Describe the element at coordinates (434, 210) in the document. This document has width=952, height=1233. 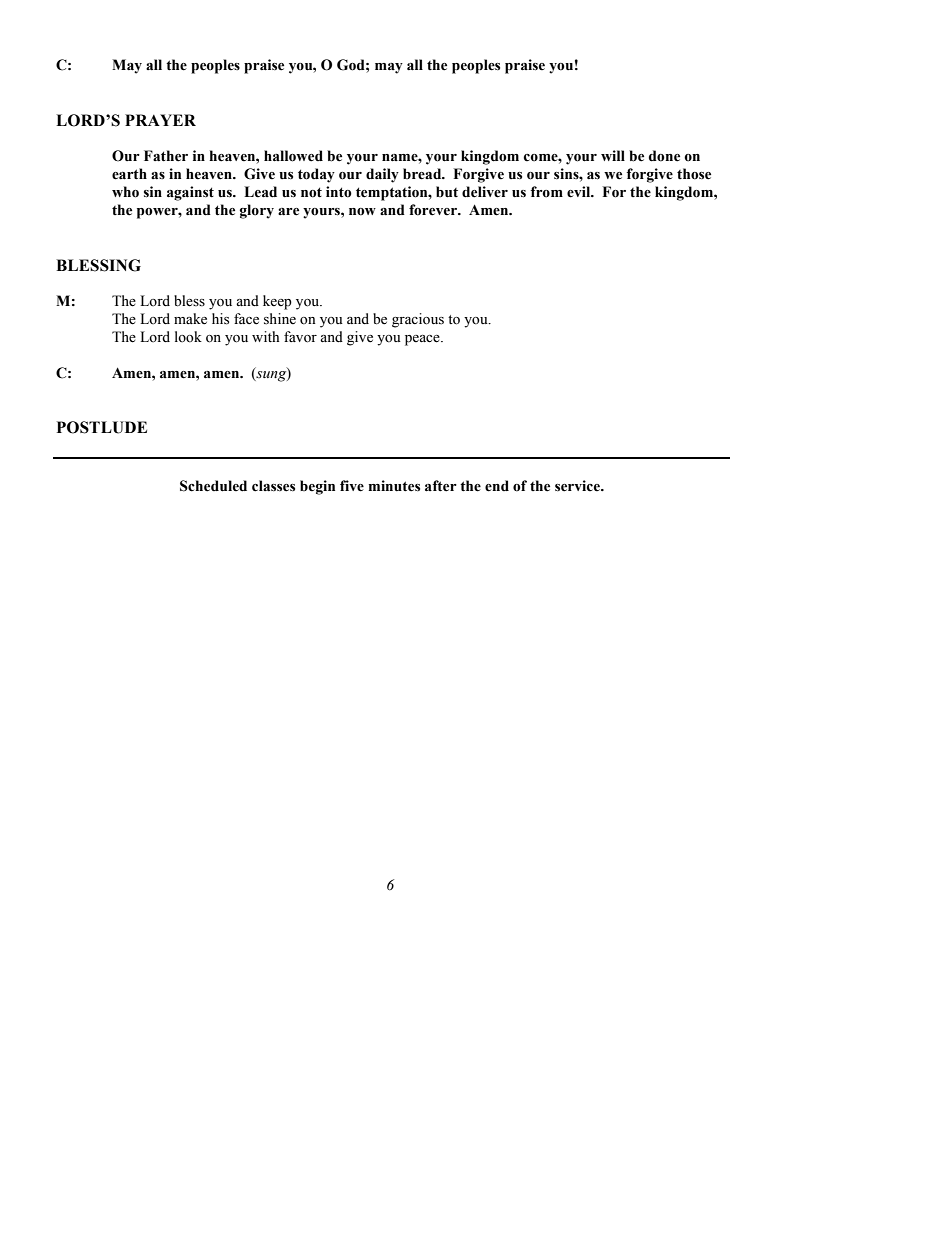
I see `forever` at that location.
